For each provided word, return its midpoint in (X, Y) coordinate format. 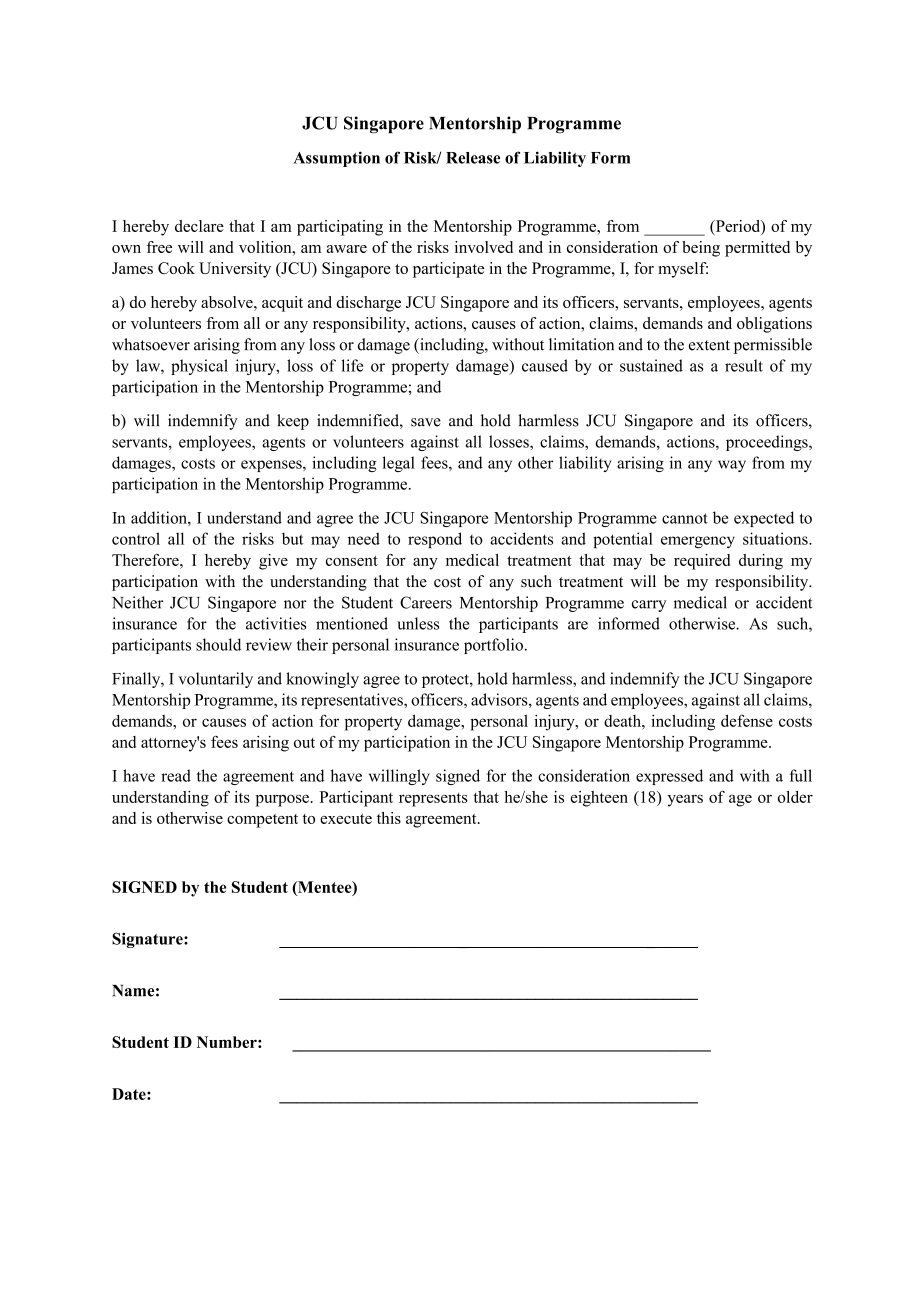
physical (199, 367)
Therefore (146, 560)
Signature (148, 940)
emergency (698, 542)
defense (747, 720)
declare (199, 226)
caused (545, 365)
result (744, 365)
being (701, 249)
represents (433, 800)
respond (435, 540)
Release (473, 158)
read (176, 775)
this (389, 818)
